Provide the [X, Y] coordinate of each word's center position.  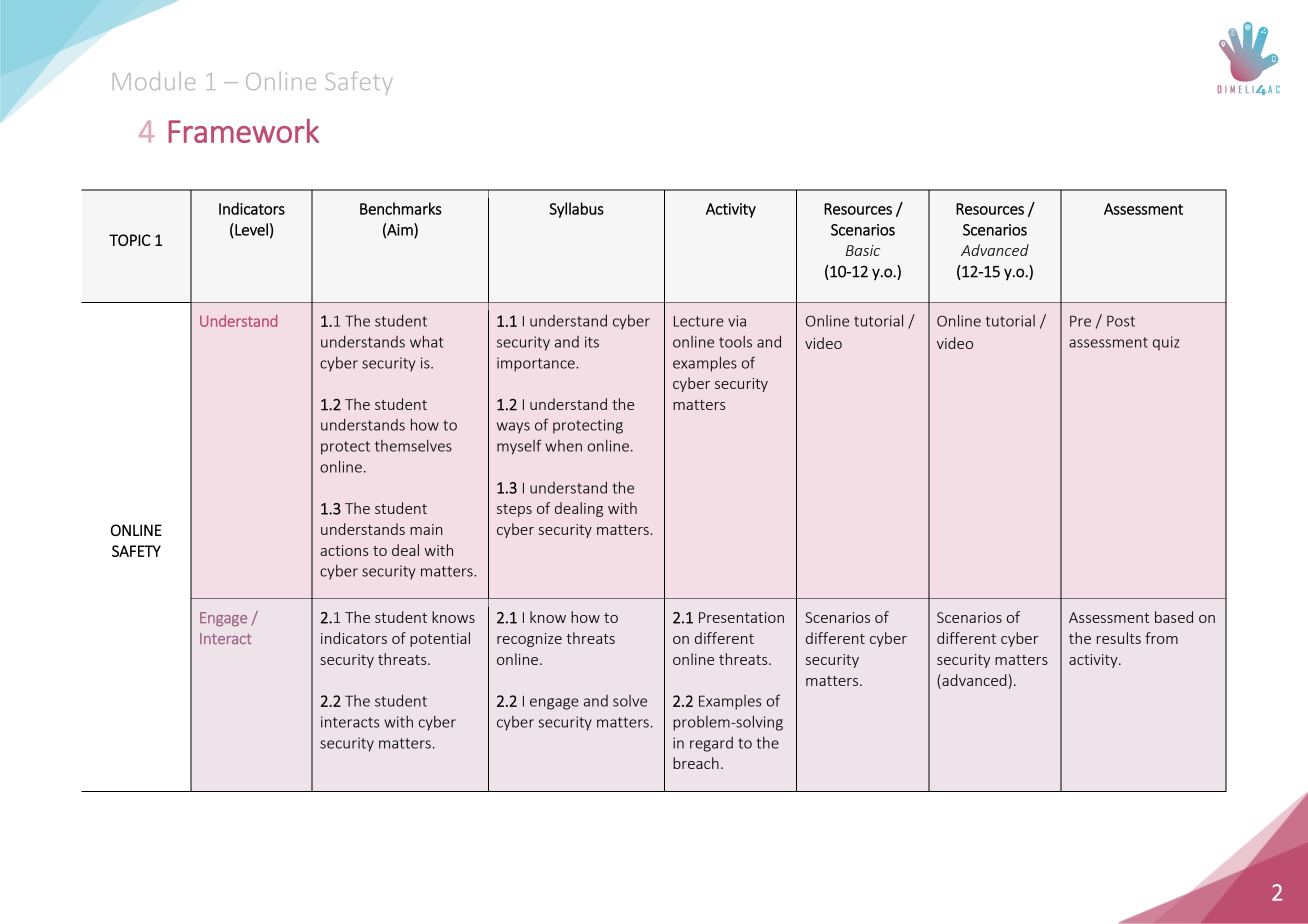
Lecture [699, 321]
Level [250, 230]
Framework [243, 131]
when [563, 446]
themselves [413, 446]
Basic [863, 250]
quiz [1166, 343]
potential [440, 639]
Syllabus [576, 210]
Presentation [741, 617]
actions [344, 550]
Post [1121, 321]
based [1174, 617]
